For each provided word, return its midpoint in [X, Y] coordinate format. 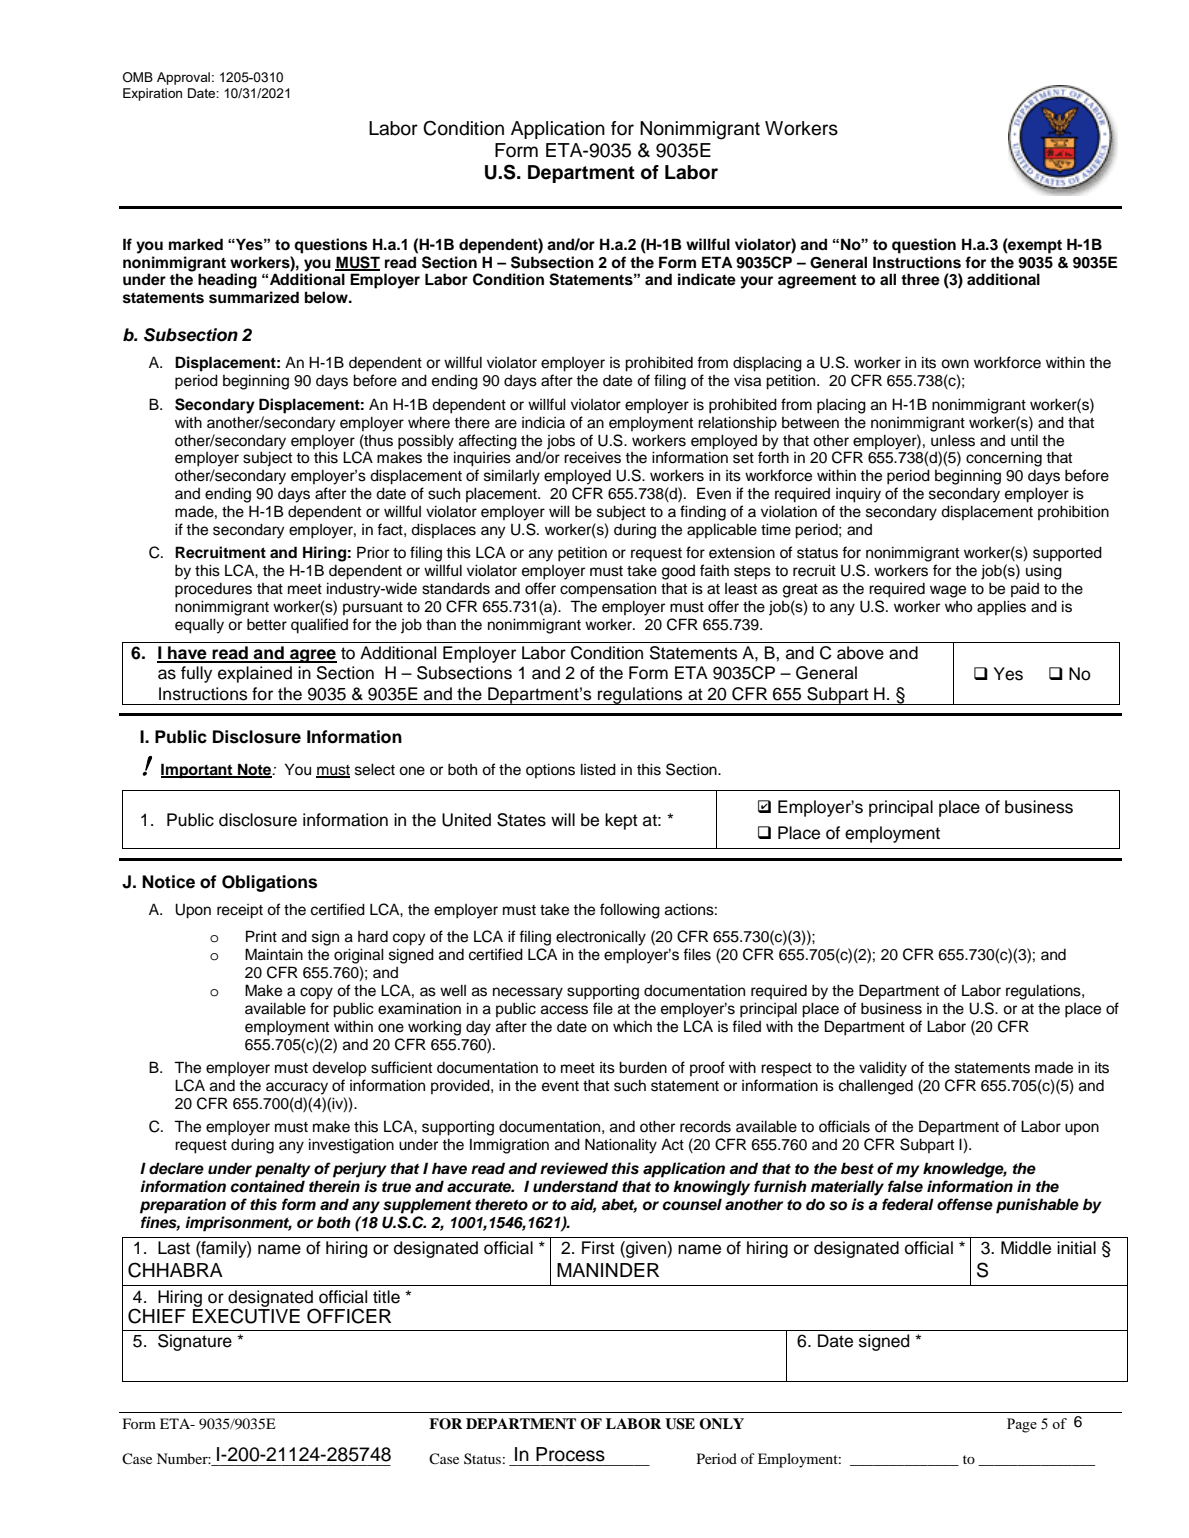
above [860, 653]
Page [1022, 1425]
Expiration [152, 94]
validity [883, 1069]
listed [598, 769]
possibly [426, 442]
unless [953, 440]
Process [570, 1454]
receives [592, 457]
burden [643, 1067]
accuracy [297, 1088]
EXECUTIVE [246, 1315]
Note [255, 770]
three [920, 279]
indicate [707, 279]
